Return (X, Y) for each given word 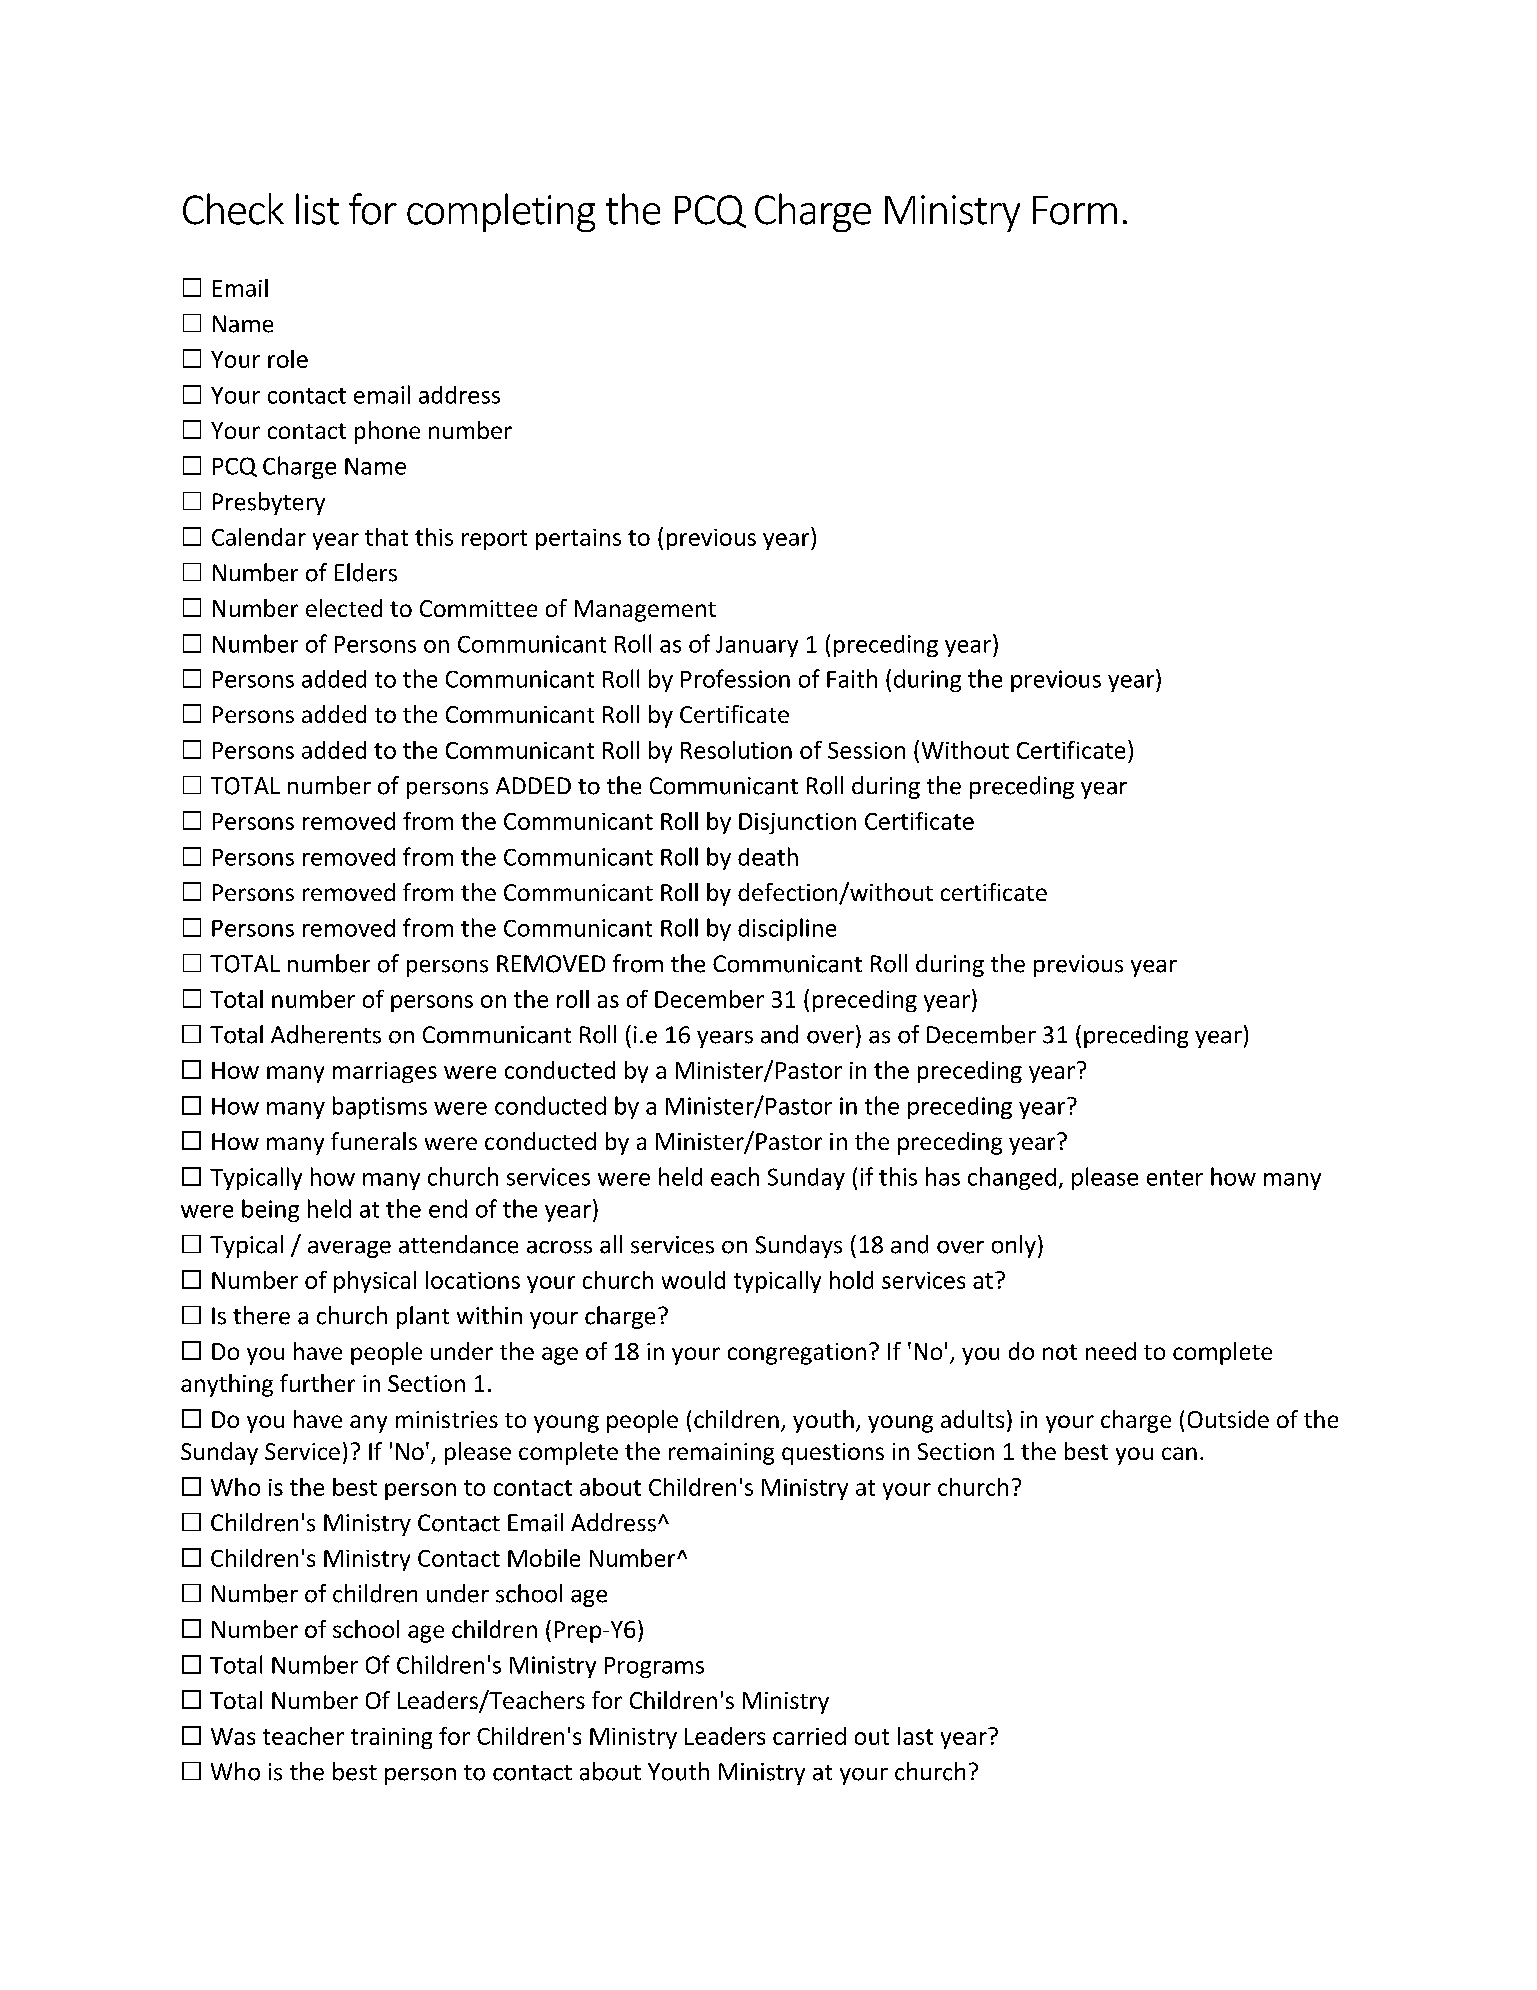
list (317, 209)
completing (501, 212)
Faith (852, 678)
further (317, 1383)
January (757, 646)
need (1111, 1351)
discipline (787, 929)
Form (1075, 210)
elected (344, 608)
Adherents (326, 1034)
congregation (797, 1354)
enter (1175, 1178)
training (391, 1738)
